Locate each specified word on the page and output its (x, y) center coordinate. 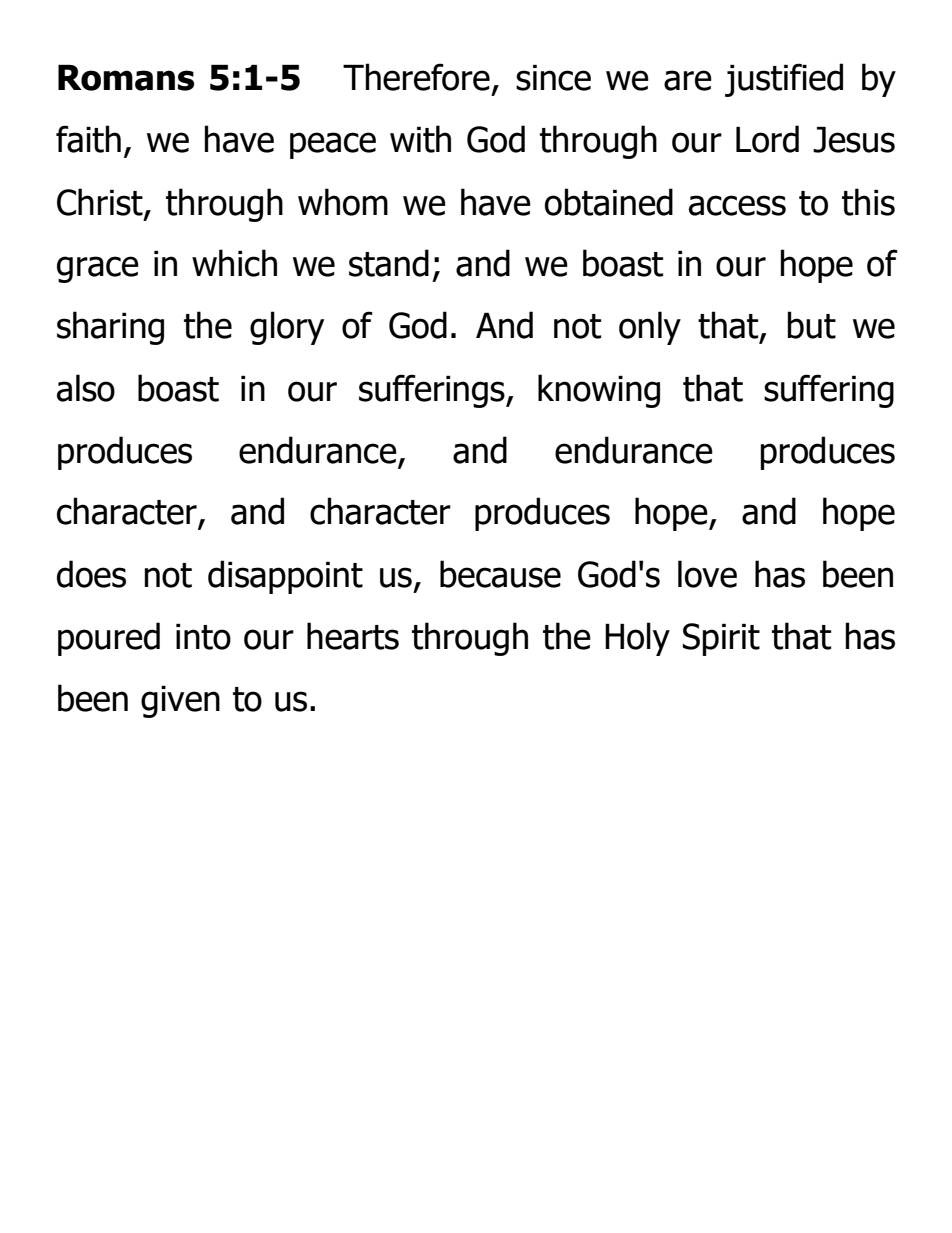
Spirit (721, 639)
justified (784, 80)
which (234, 263)
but (811, 325)
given (180, 702)
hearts (353, 636)
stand (389, 263)
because (500, 574)
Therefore (416, 77)
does (91, 574)
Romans (126, 78)
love (707, 574)
